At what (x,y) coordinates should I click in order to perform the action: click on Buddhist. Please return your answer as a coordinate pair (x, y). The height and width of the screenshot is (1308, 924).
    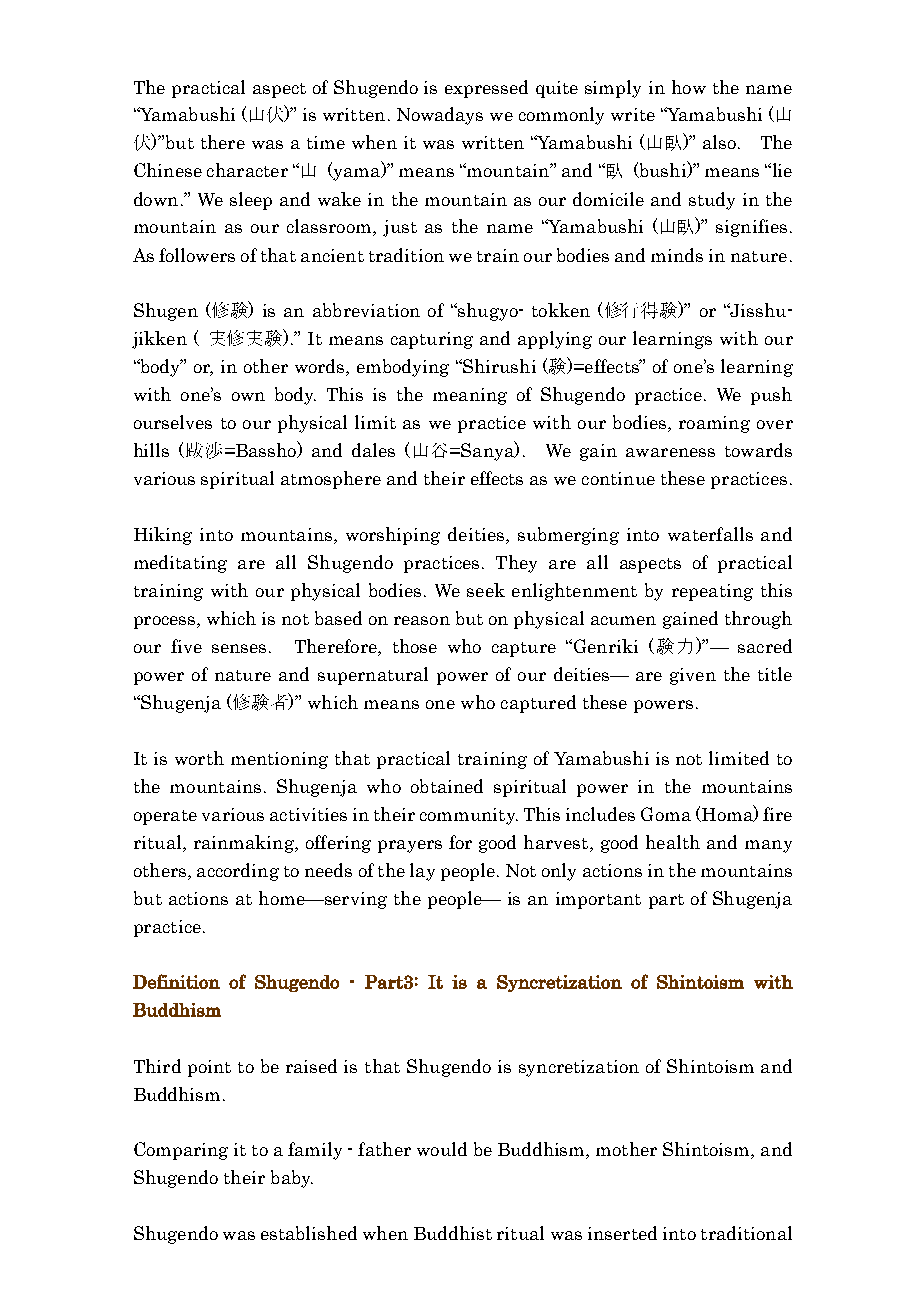
    Looking at the image, I should click on (453, 1233).
